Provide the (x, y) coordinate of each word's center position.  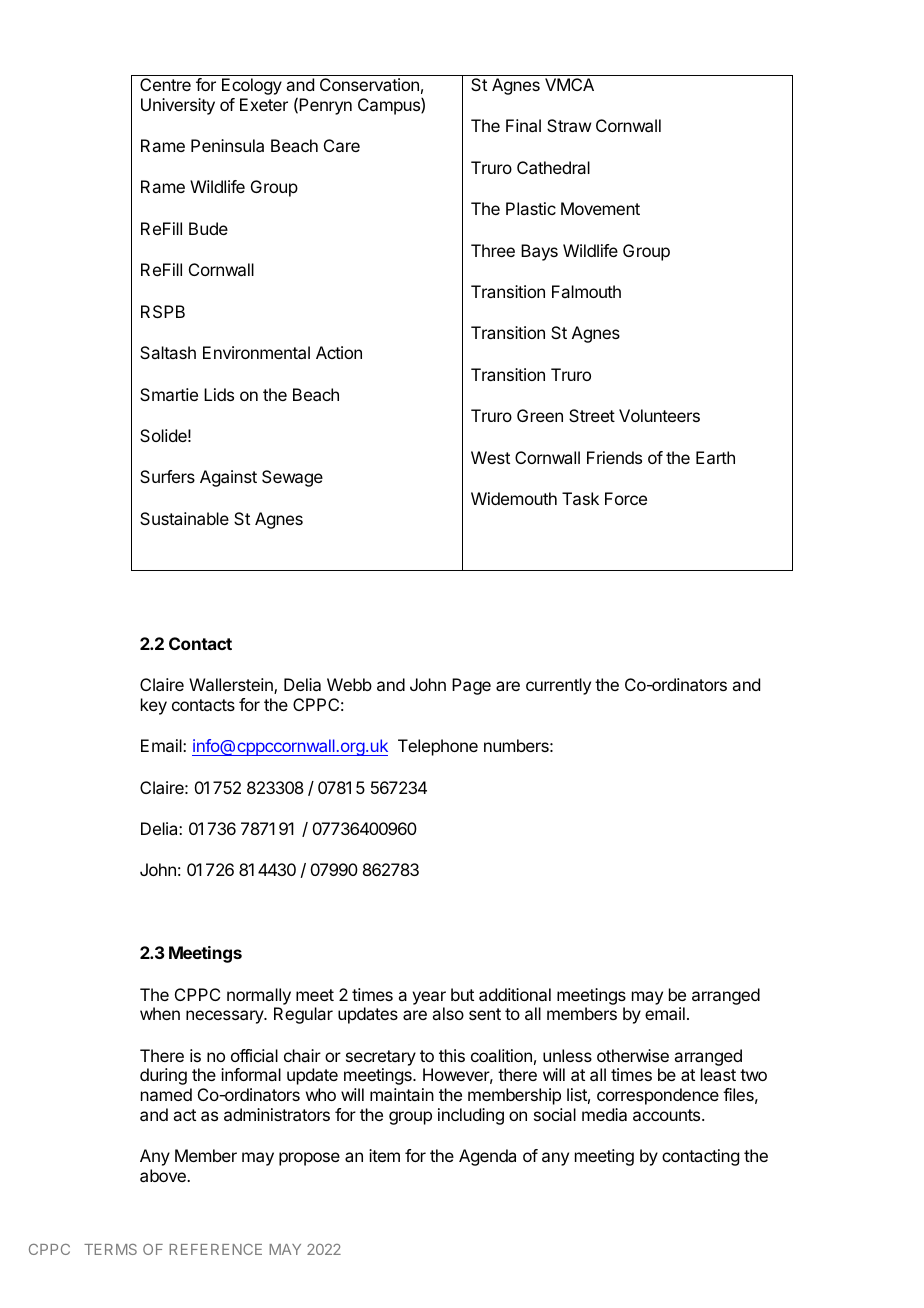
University (178, 106)
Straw (569, 125)
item (384, 1155)
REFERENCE (215, 1249)
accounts (668, 1115)
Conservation (369, 84)
